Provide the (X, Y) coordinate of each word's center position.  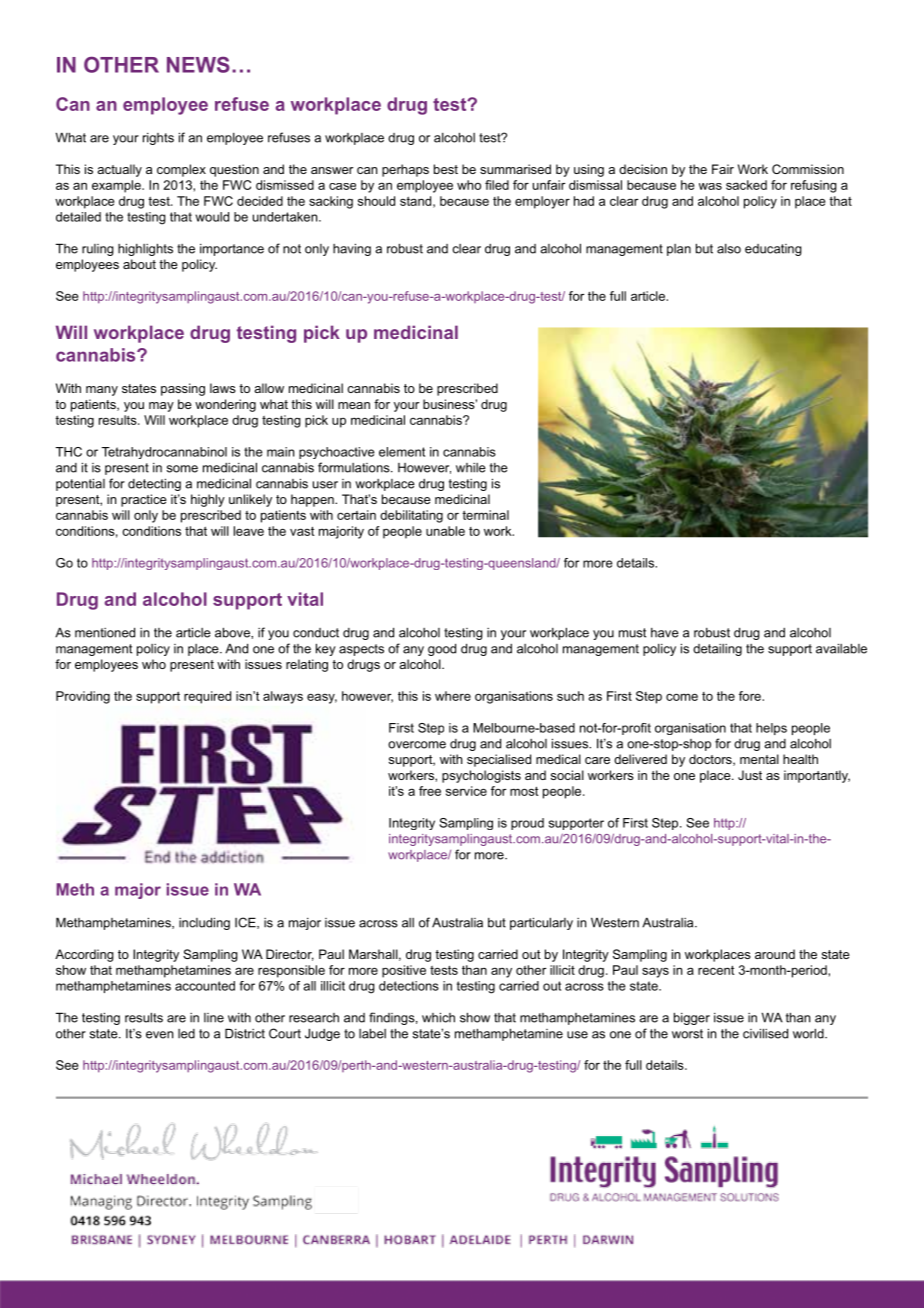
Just (750, 775)
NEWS (198, 64)
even (159, 1035)
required (207, 697)
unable (445, 531)
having (352, 249)
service (466, 791)
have (665, 633)
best (446, 169)
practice (144, 500)
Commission (808, 169)
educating (773, 250)
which (438, 1017)
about (139, 264)
